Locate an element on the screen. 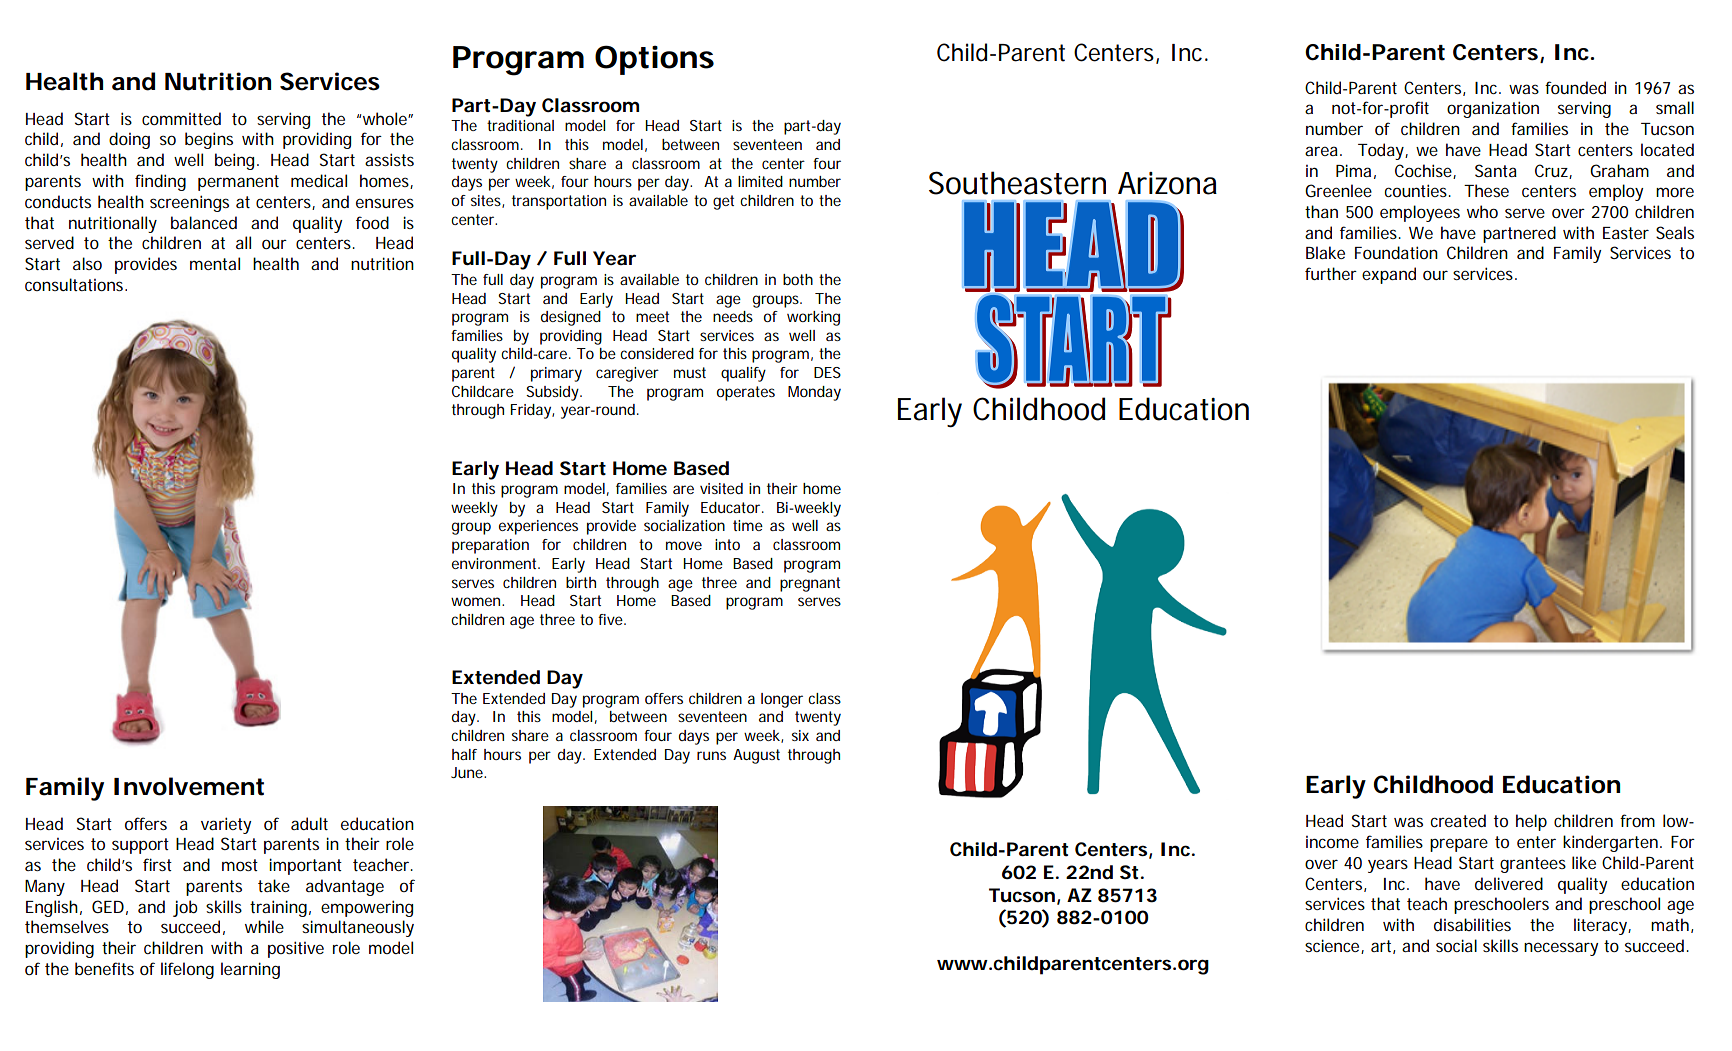  longer is located at coordinates (782, 700).
